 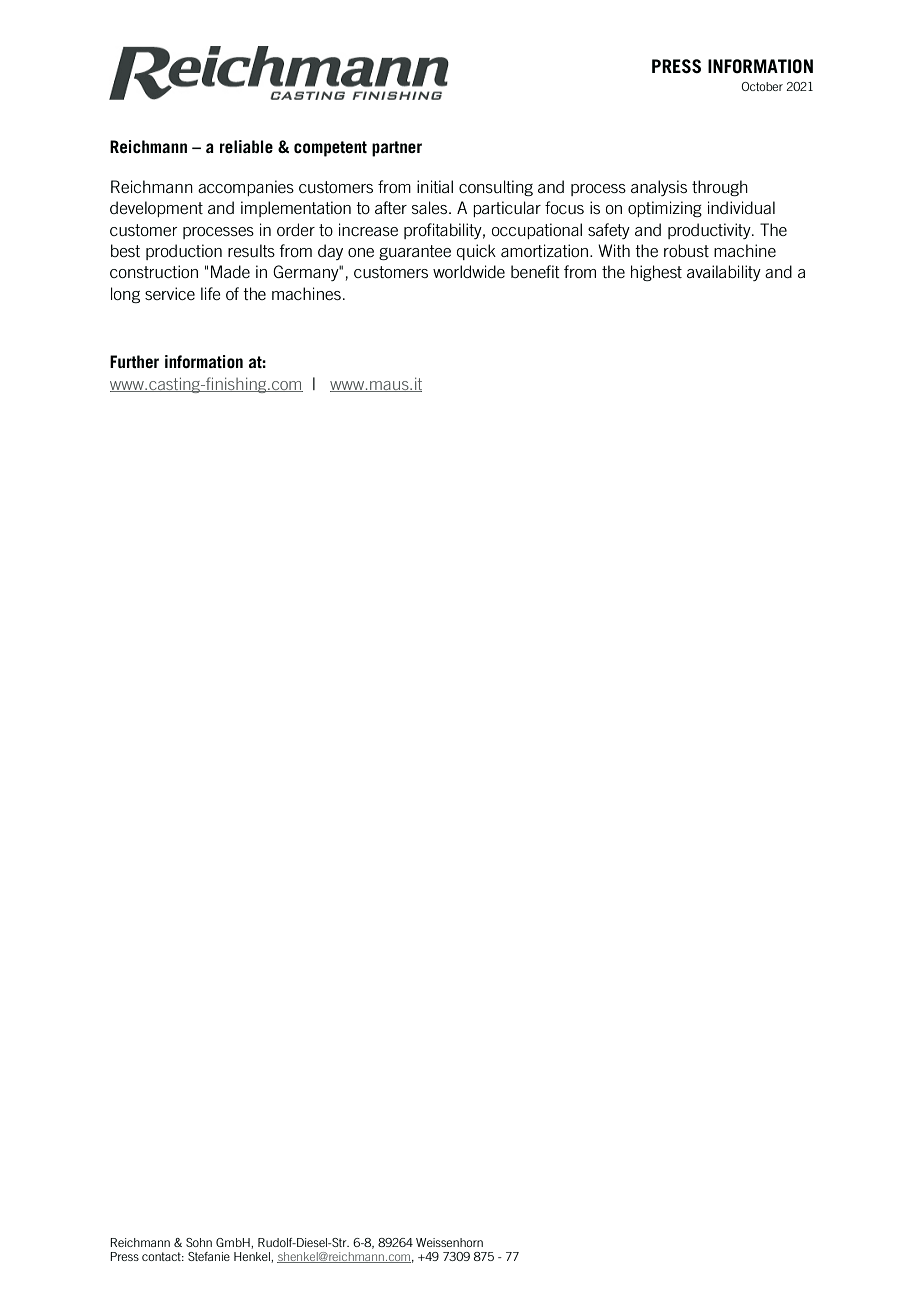 I want to click on Further, so click(x=134, y=361).
